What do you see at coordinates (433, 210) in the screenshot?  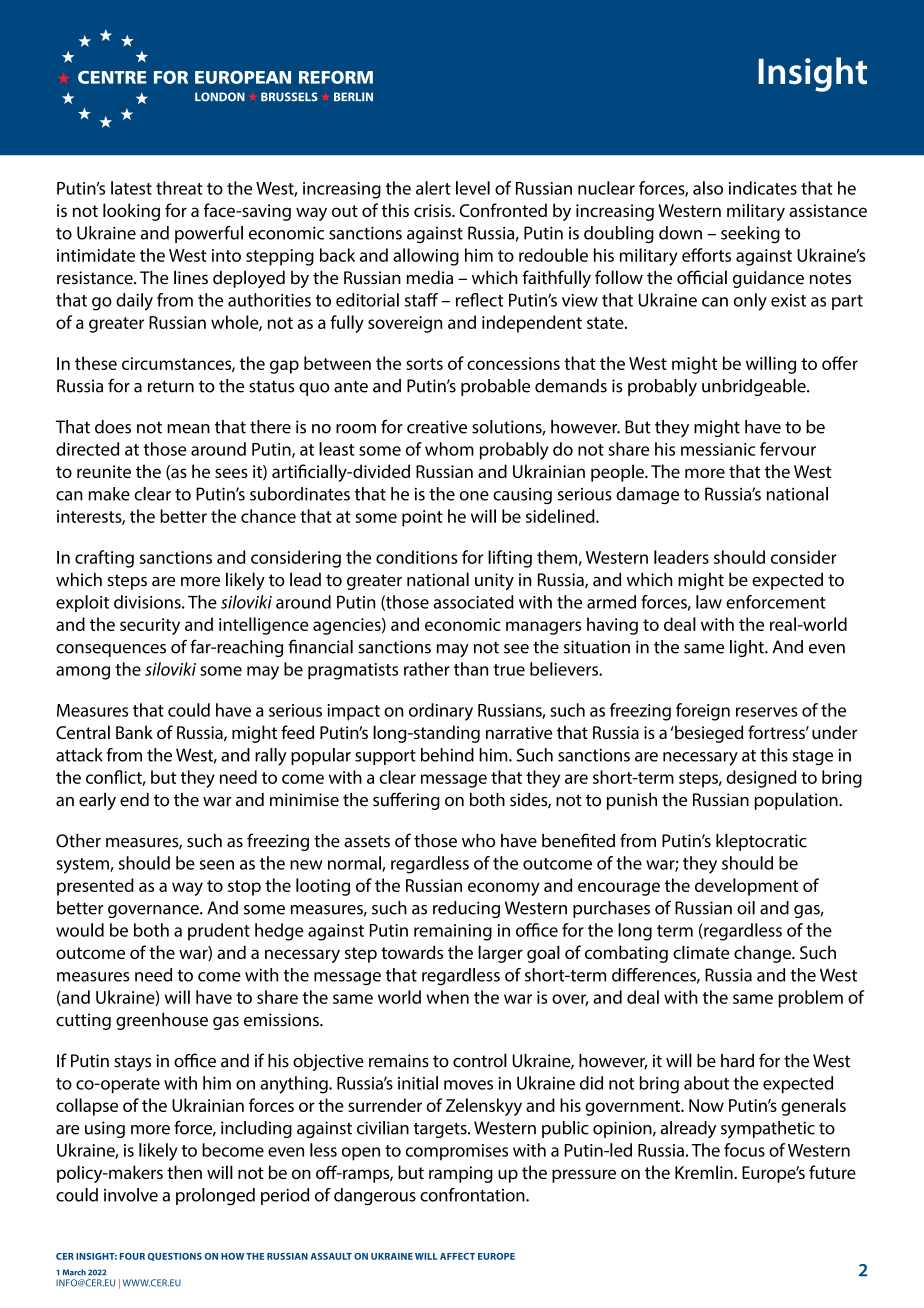 I see `crisis` at bounding box center [433, 210].
